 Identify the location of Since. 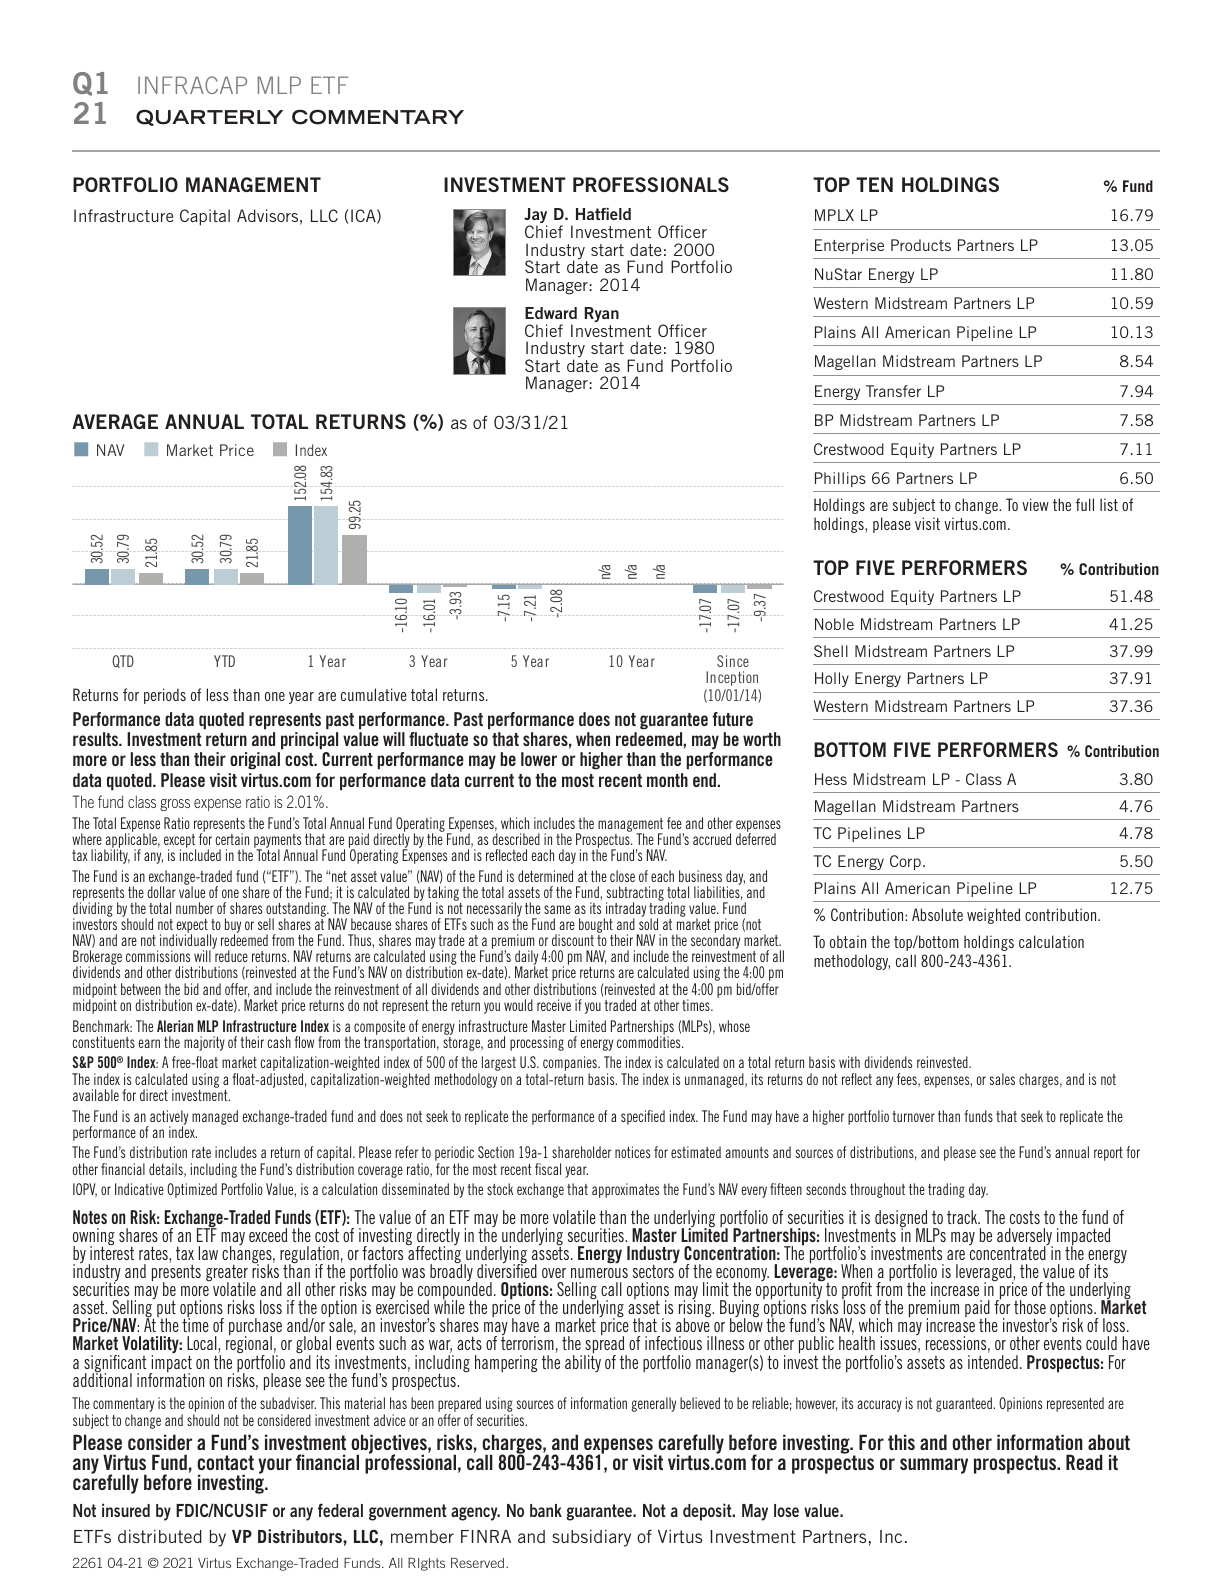
(733, 661).
